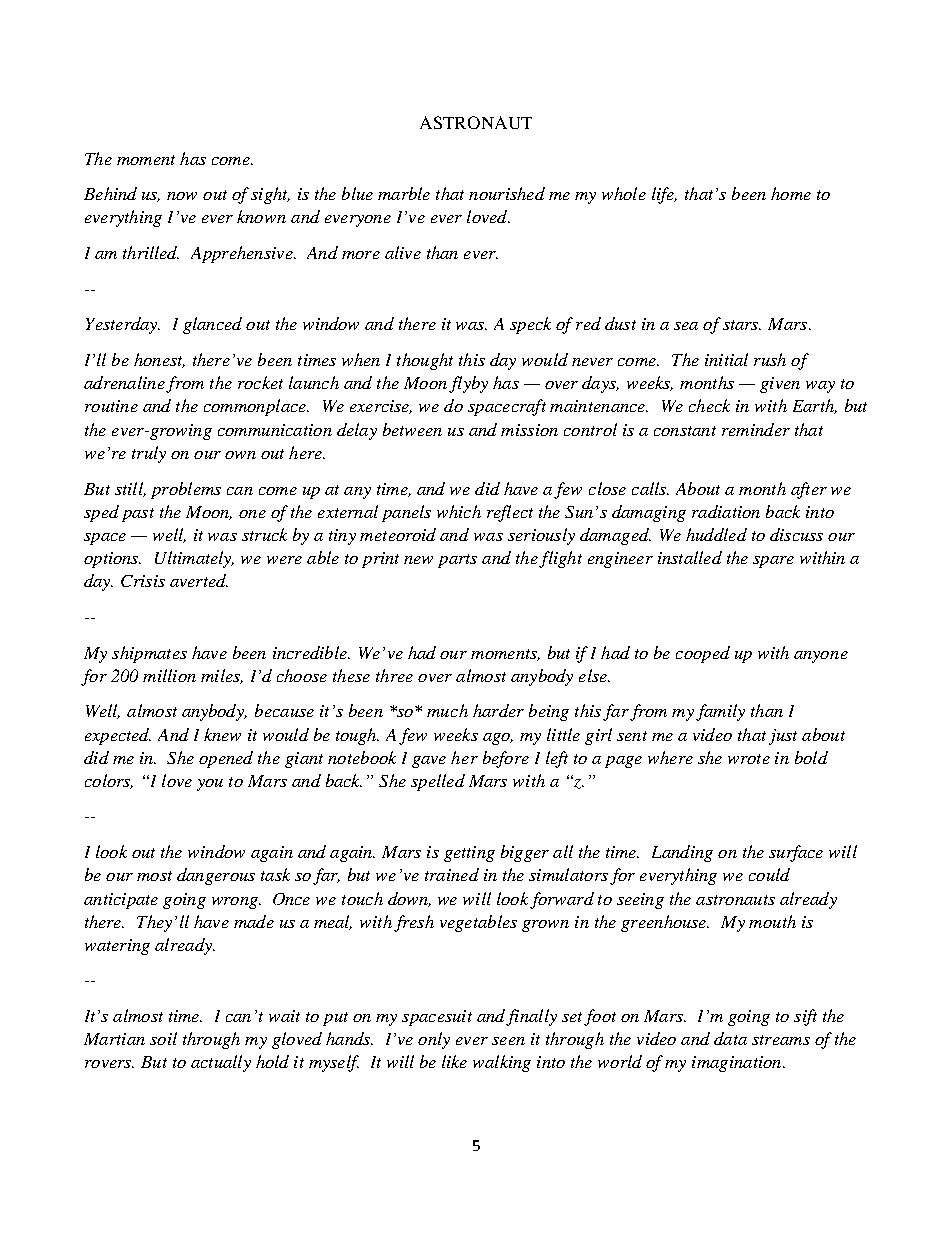  What do you see at coordinates (703, 654) in the page?
I see `cooped` at bounding box center [703, 654].
